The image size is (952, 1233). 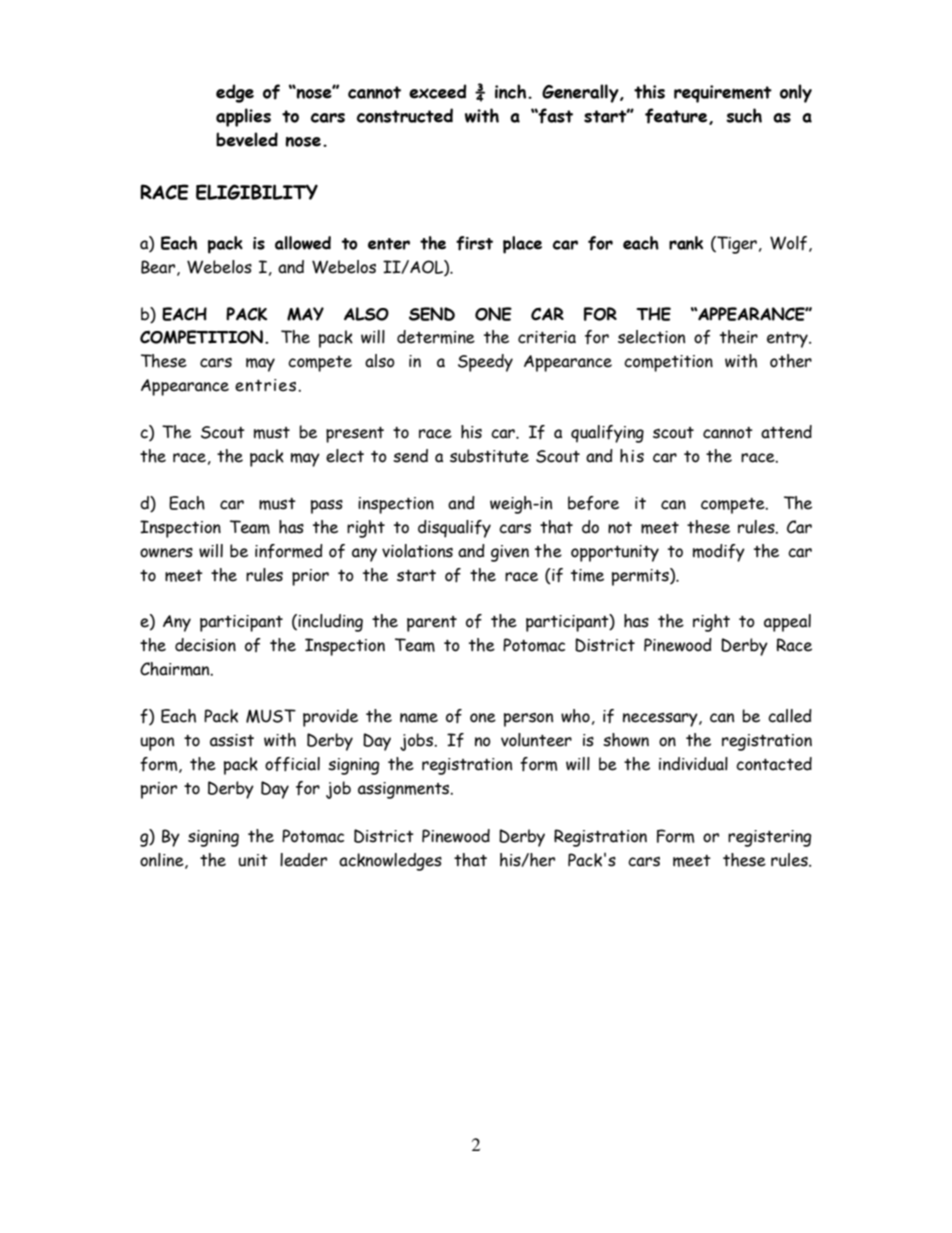 I want to click on applies, so click(x=243, y=117).
